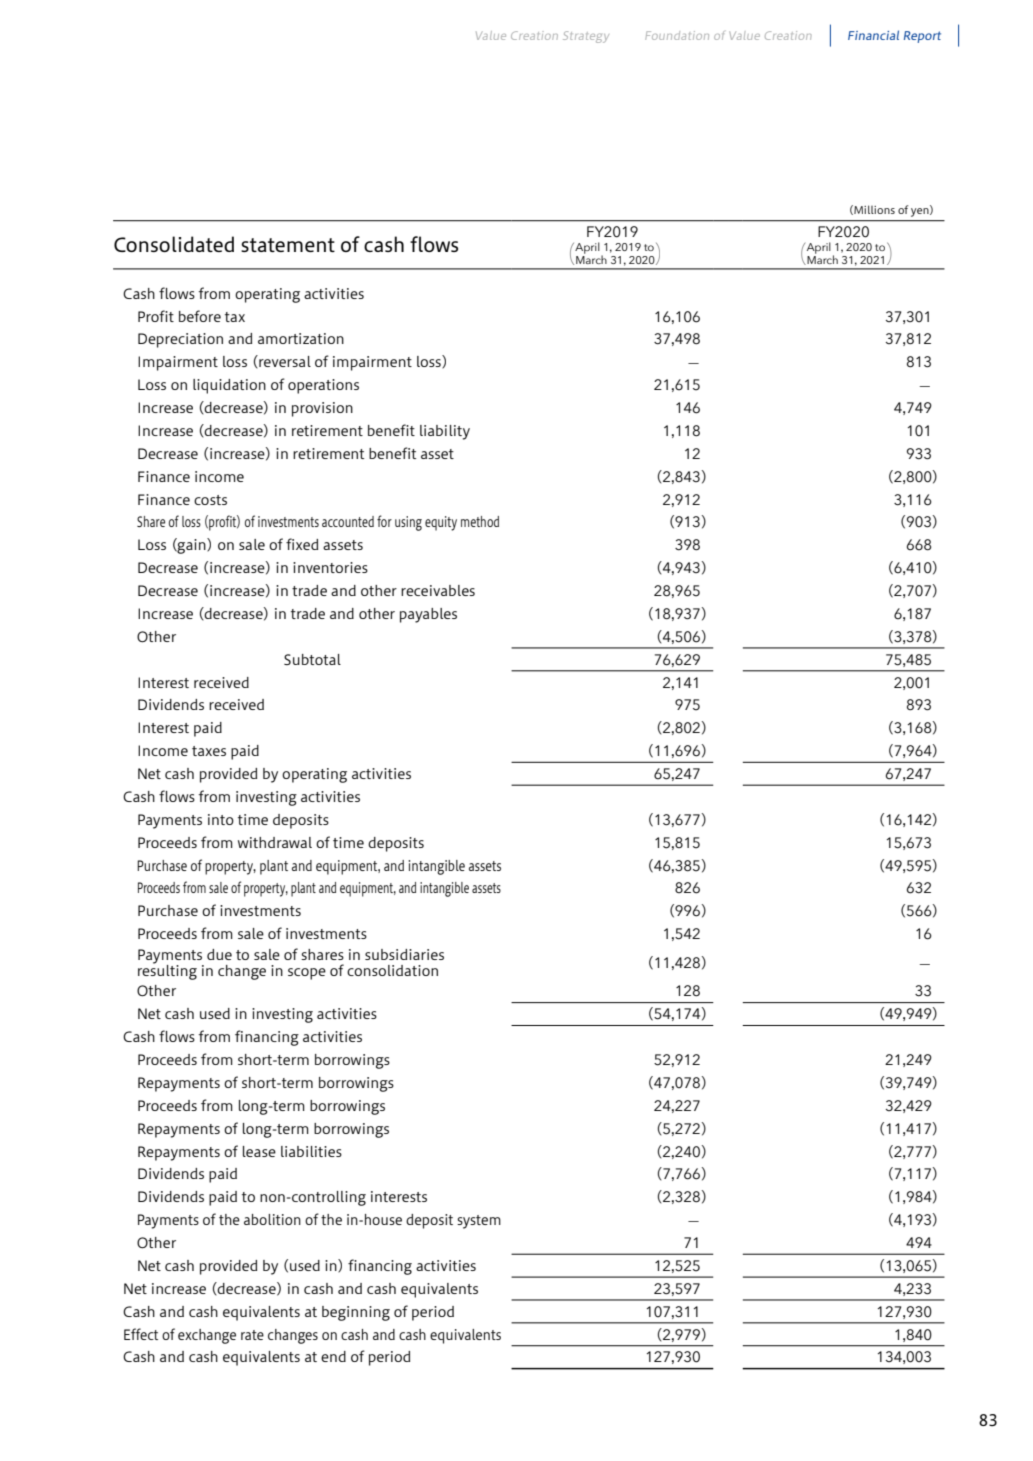  What do you see at coordinates (311, 1151) in the screenshot?
I see `liabilities` at bounding box center [311, 1151].
